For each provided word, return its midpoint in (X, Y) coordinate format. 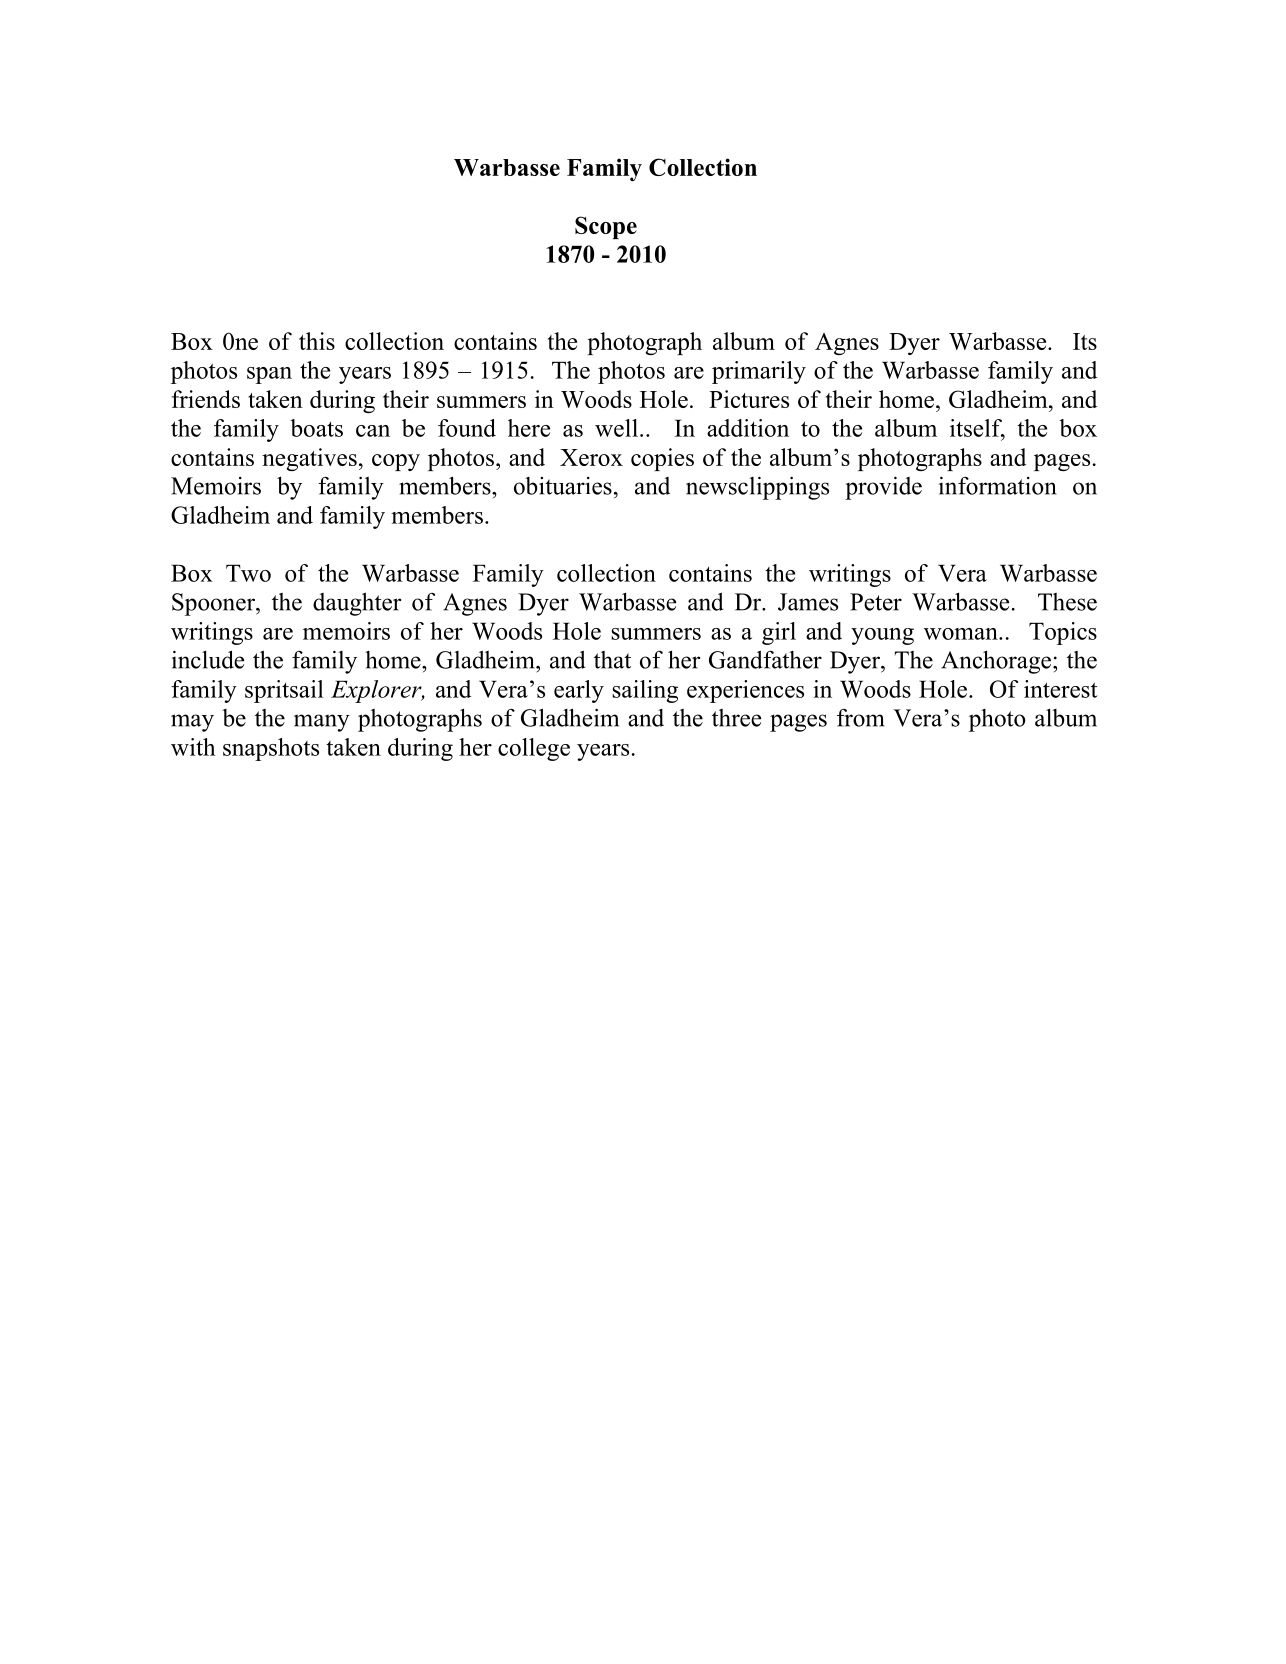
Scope (606, 227)
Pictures (749, 399)
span (269, 375)
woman (962, 634)
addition (748, 428)
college (534, 749)
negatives (309, 459)
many (322, 723)
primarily (759, 372)
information (997, 485)
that (612, 660)
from (860, 718)
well (616, 428)
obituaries (563, 486)
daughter (357, 604)
